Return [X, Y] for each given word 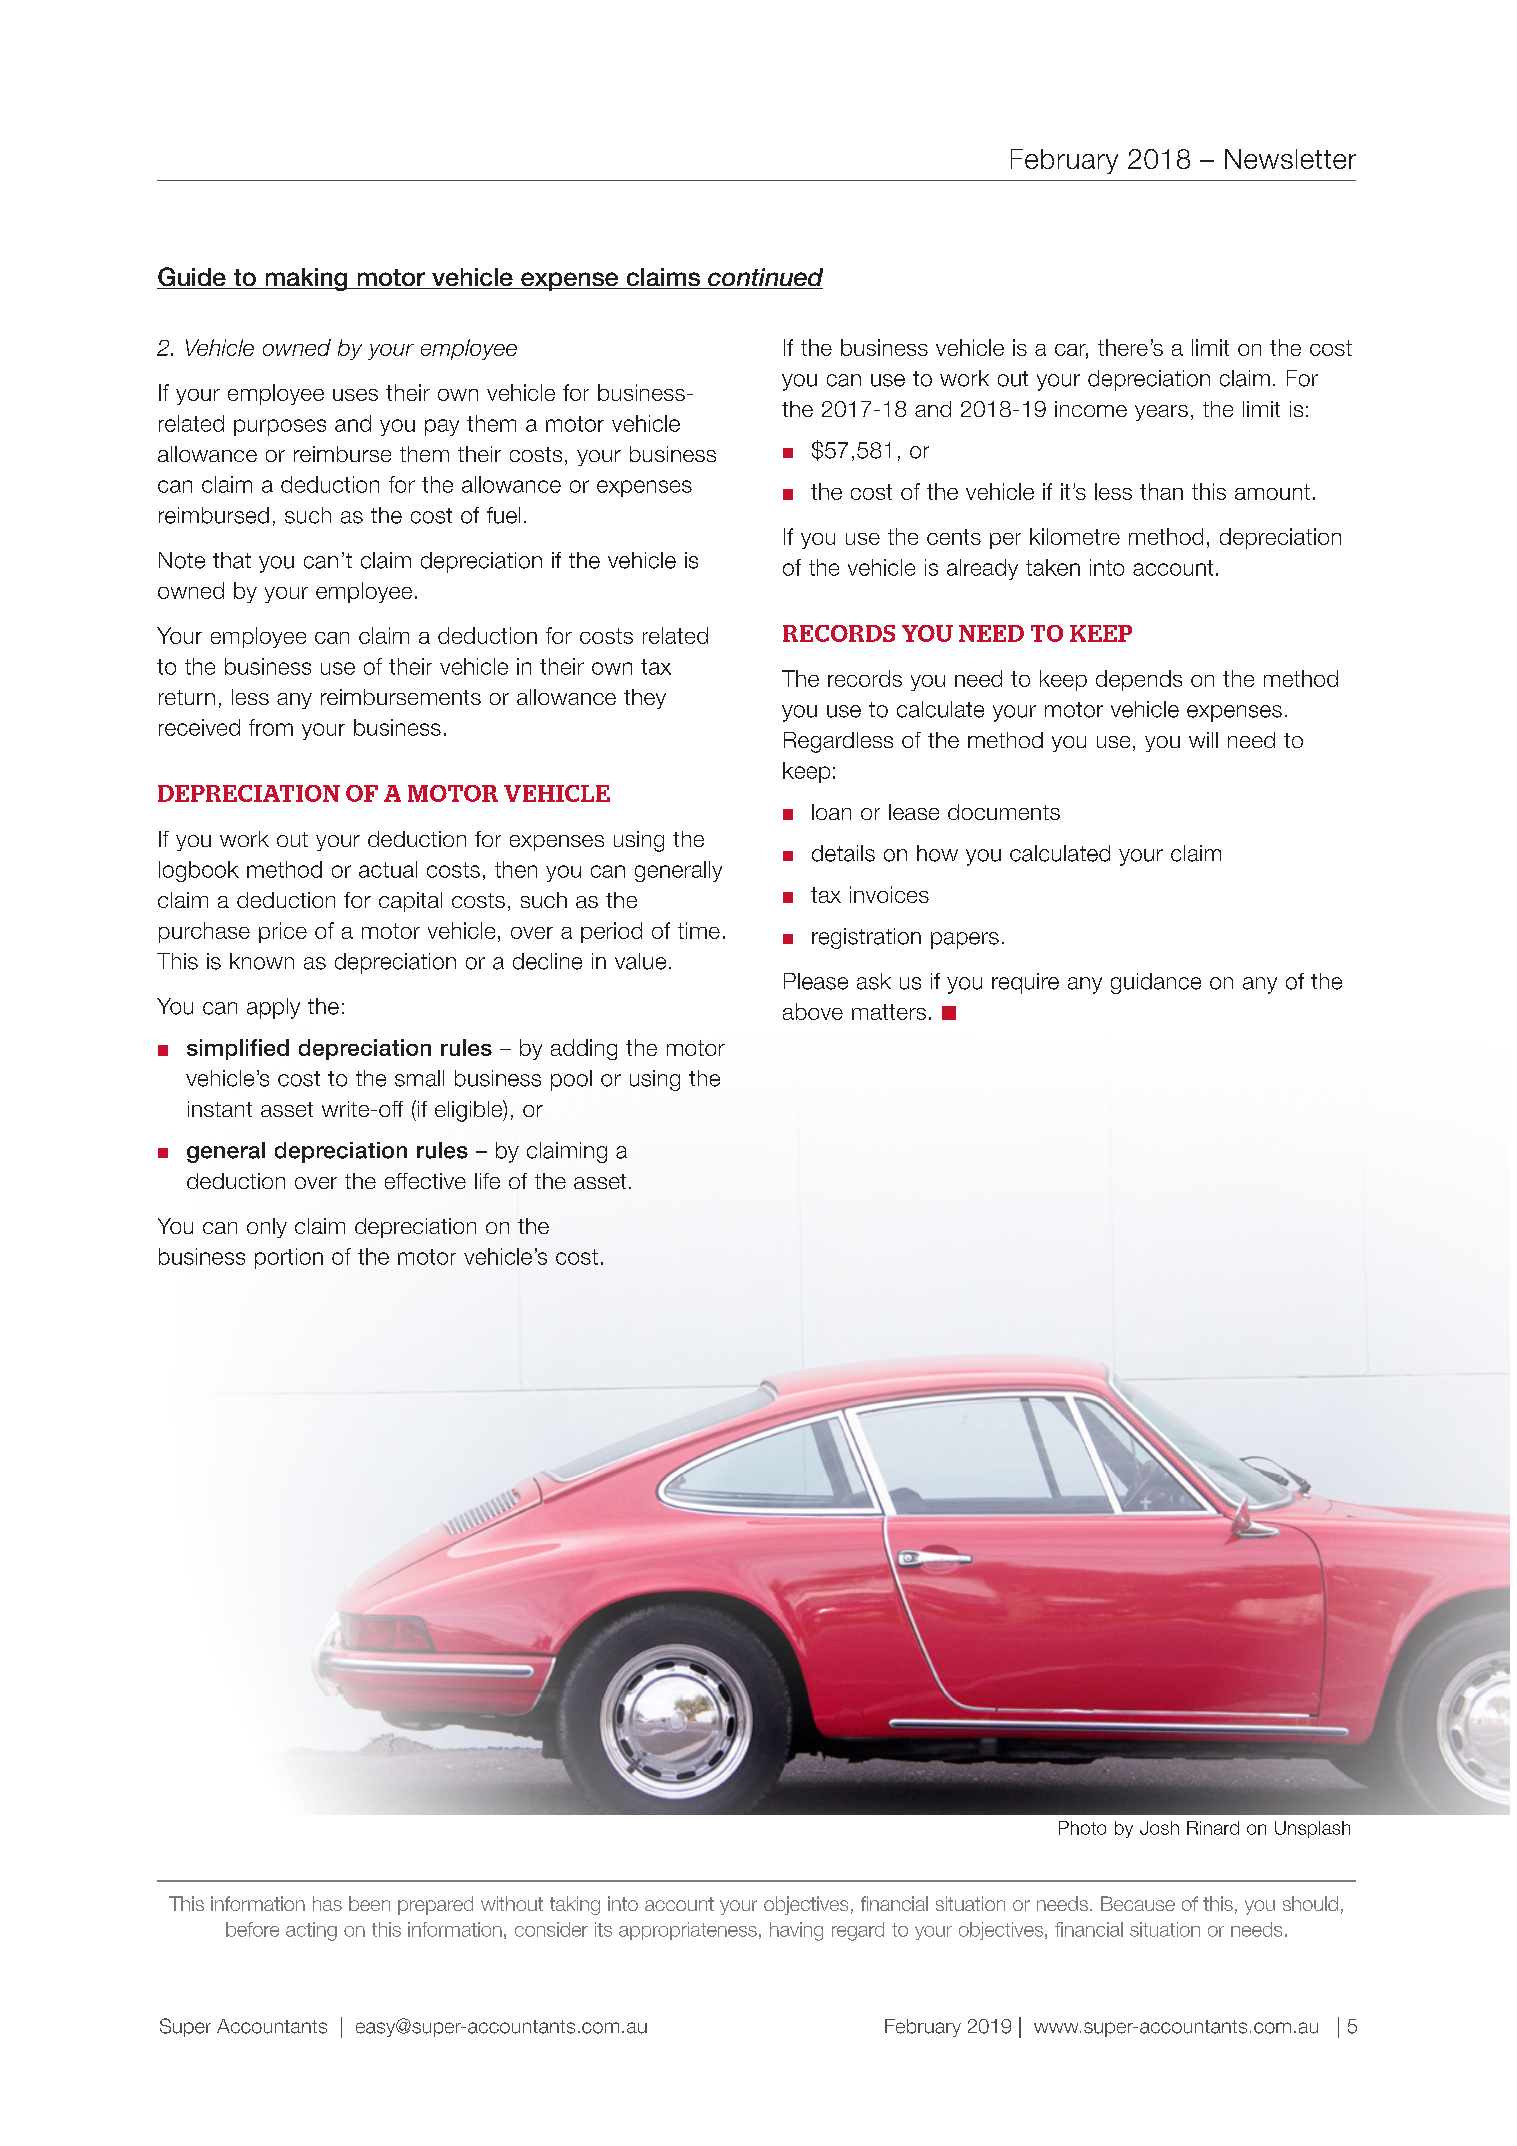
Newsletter [1290, 159]
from [271, 727]
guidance [1156, 983]
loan [831, 812]
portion [289, 1258]
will [1203, 740]
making [306, 279]
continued [764, 278]
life [487, 1181]
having [796, 1931]
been [369, 1903]
